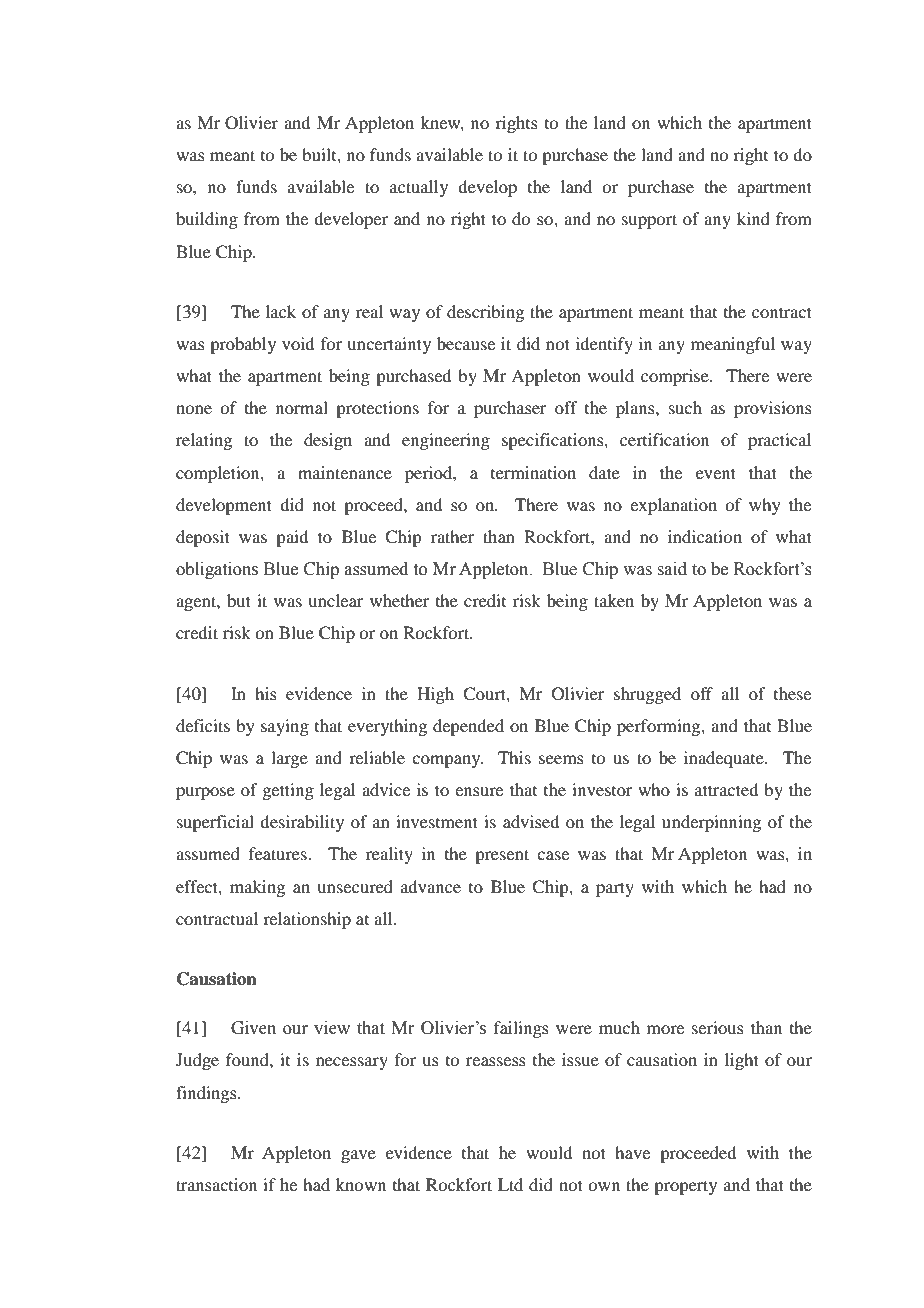 This page has width=924, height=1308. I want to click on transaction, so click(216, 1184).
